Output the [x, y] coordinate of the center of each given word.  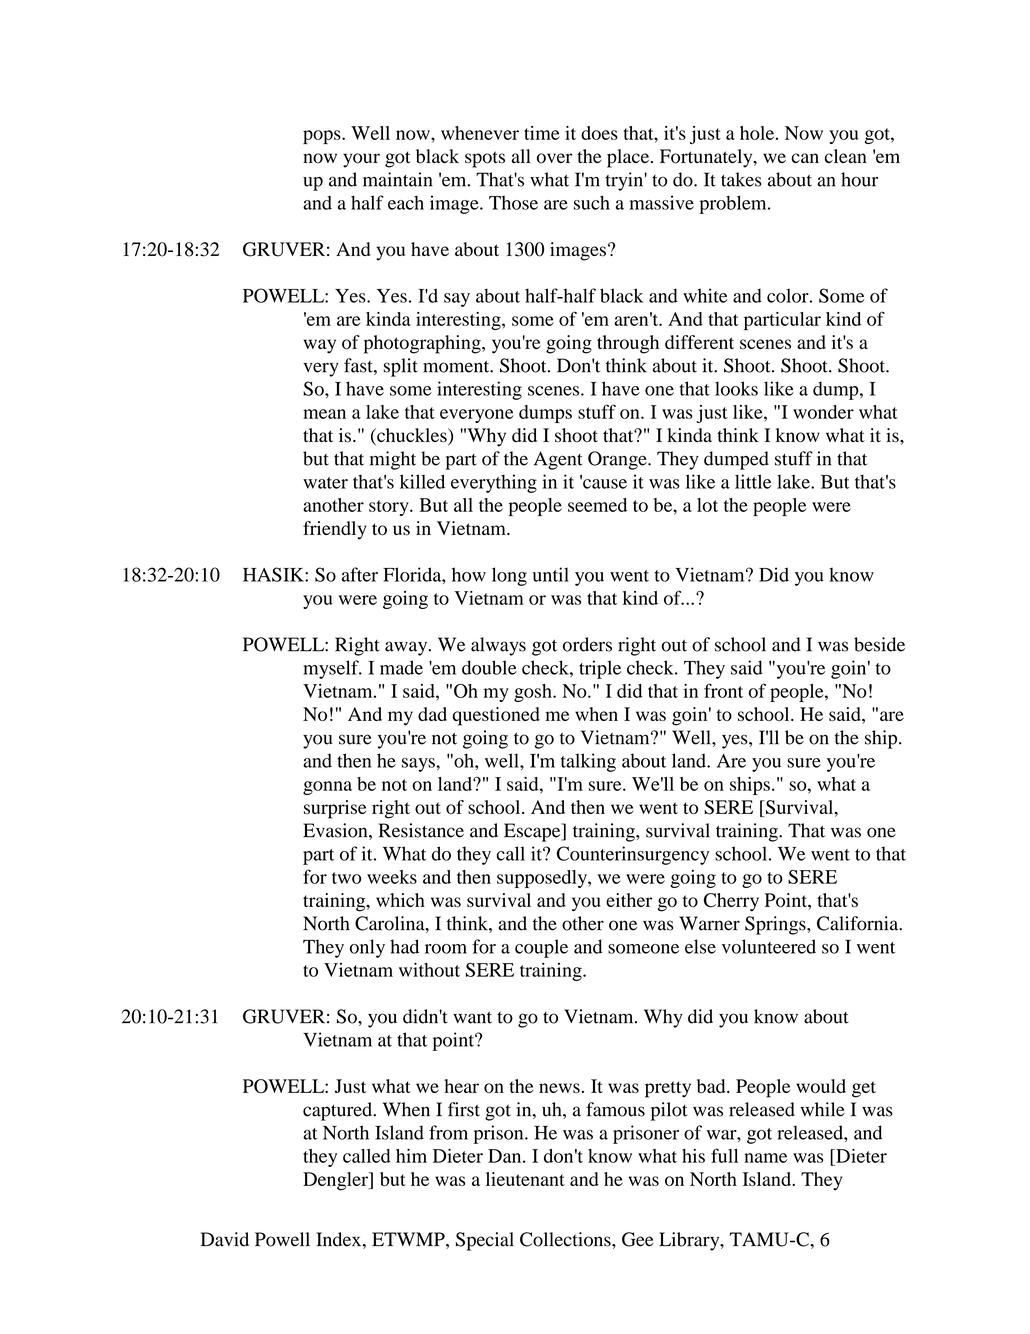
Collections [566, 1239]
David [225, 1239]
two [346, 878]
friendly [335, 530]
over [554, 158]
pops [323, 137]
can [805, 158]
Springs [776, 925]
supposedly [543, 879]
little [753, 481]
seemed [597, 505]
